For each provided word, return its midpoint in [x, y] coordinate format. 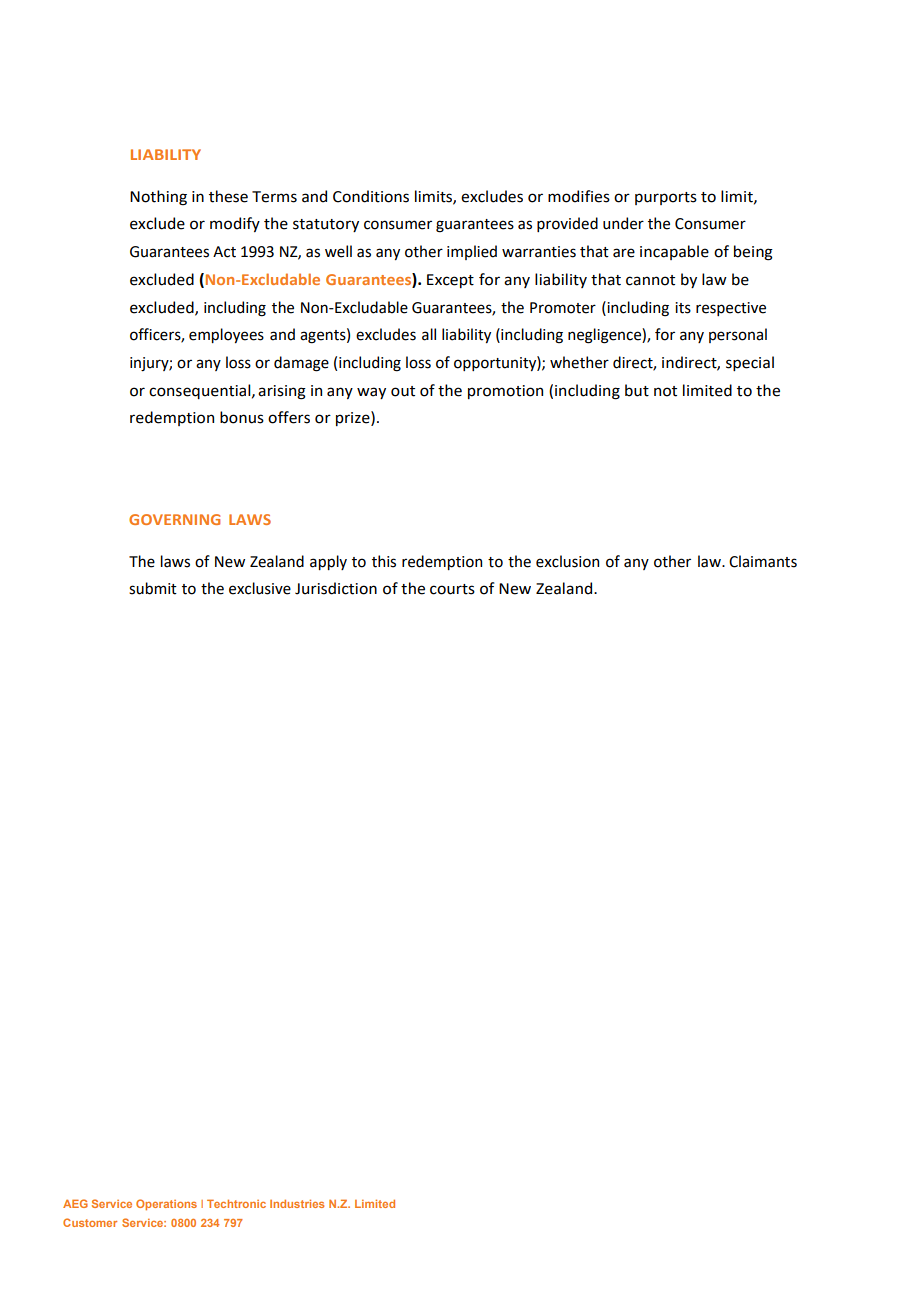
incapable [674, 252]
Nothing [158, 198]
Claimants [763, 561]
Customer [90, 1222]
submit [153, 588]
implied [472, 252]
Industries [297, 1204]
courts [452, 589]
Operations [166, 1204]
